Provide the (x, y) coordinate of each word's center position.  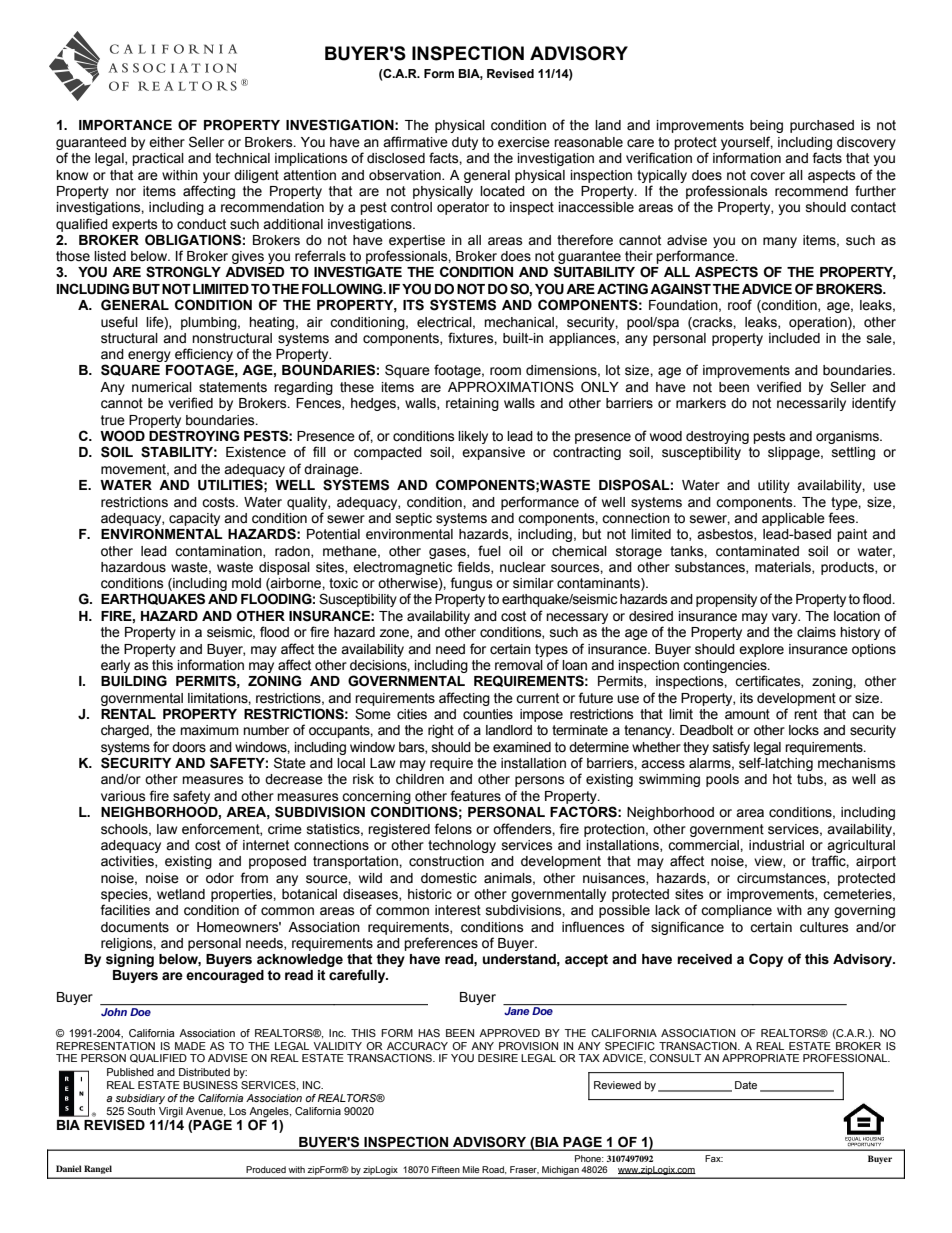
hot (782, 779)
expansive (493, 453)
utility (774, 486)
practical (158, 159)
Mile (471, 1169)
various (123, 796)
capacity (194, 519)
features (475, 796)
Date (746, 1085)
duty (465, 143)
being (766, 126)
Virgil (171, 1112)
